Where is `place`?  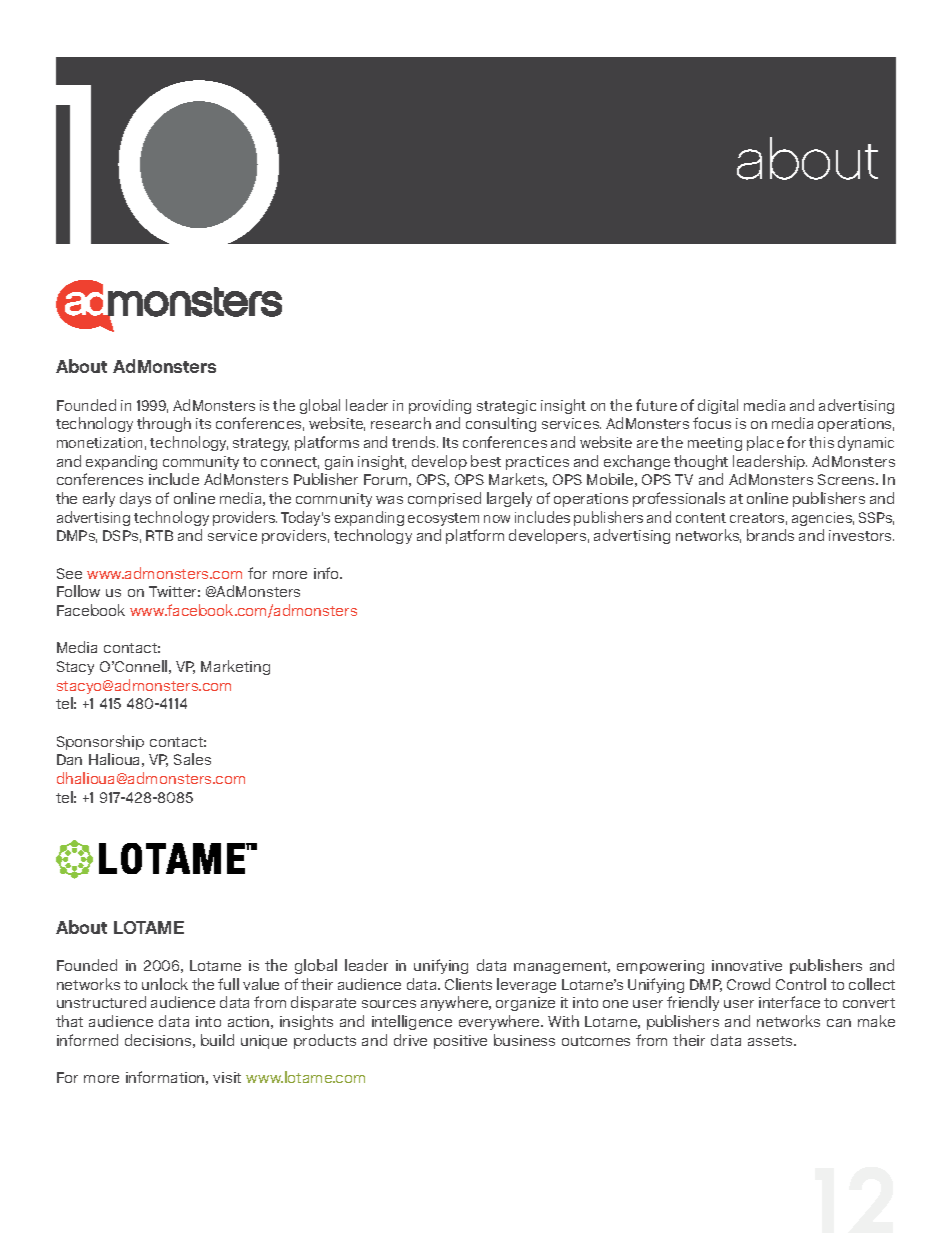
place is located at coordinates (765, 443).
